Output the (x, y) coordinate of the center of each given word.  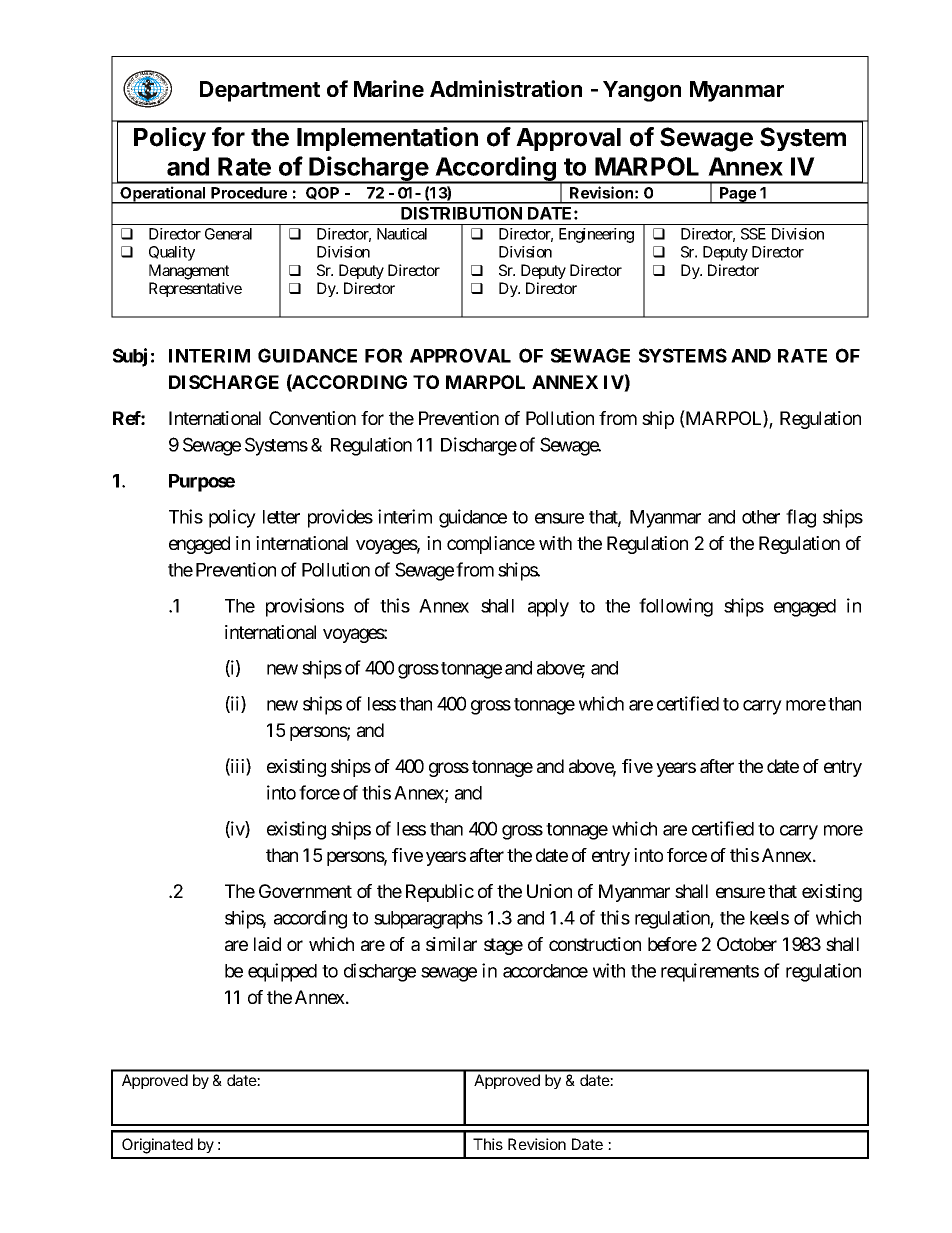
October (747, 944)
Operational (163, 195)
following (676, 607)
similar (451, 944)
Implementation (387, 139)
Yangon (642, 91)
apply (548, 608)
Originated (157, 1146)
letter (281, 517)
